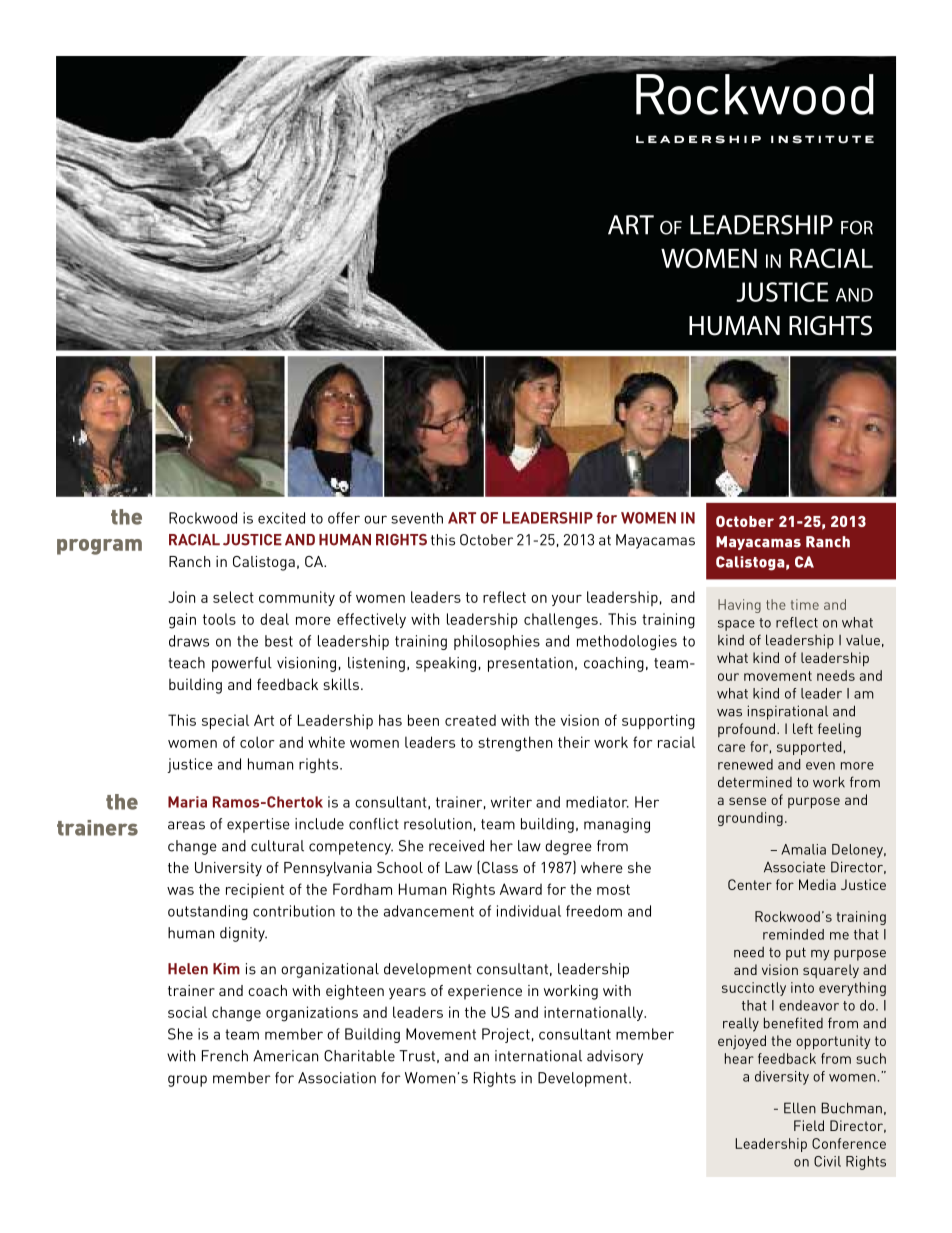 This document has width=952, height=1233. I want to click on experience, so click(485, 992).
